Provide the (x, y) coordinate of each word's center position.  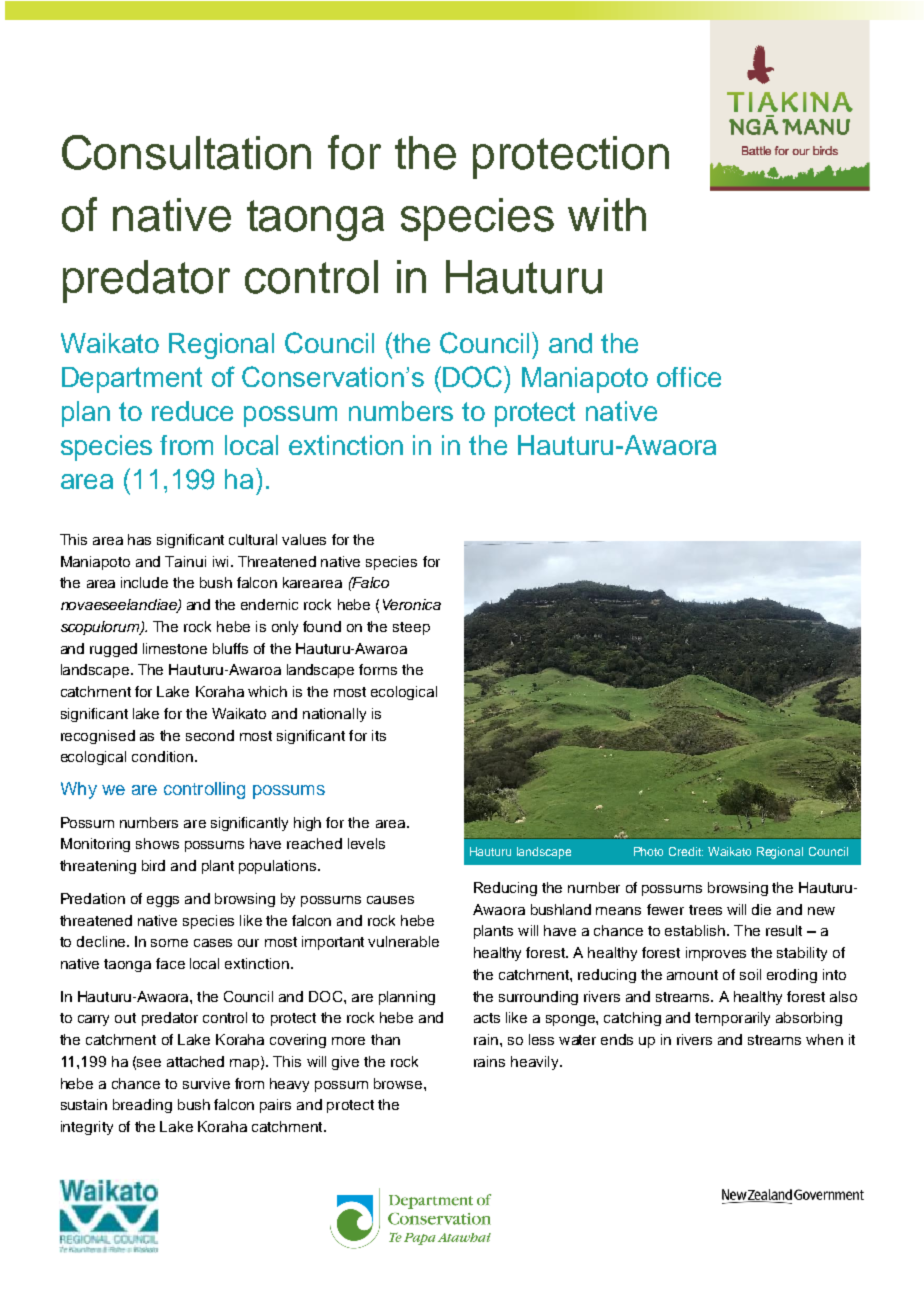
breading (142, 1106)
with (607, 214)
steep (411, 628)
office (689, 377)
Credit (686, 851)
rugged (113, 650)
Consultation (186, 152)
